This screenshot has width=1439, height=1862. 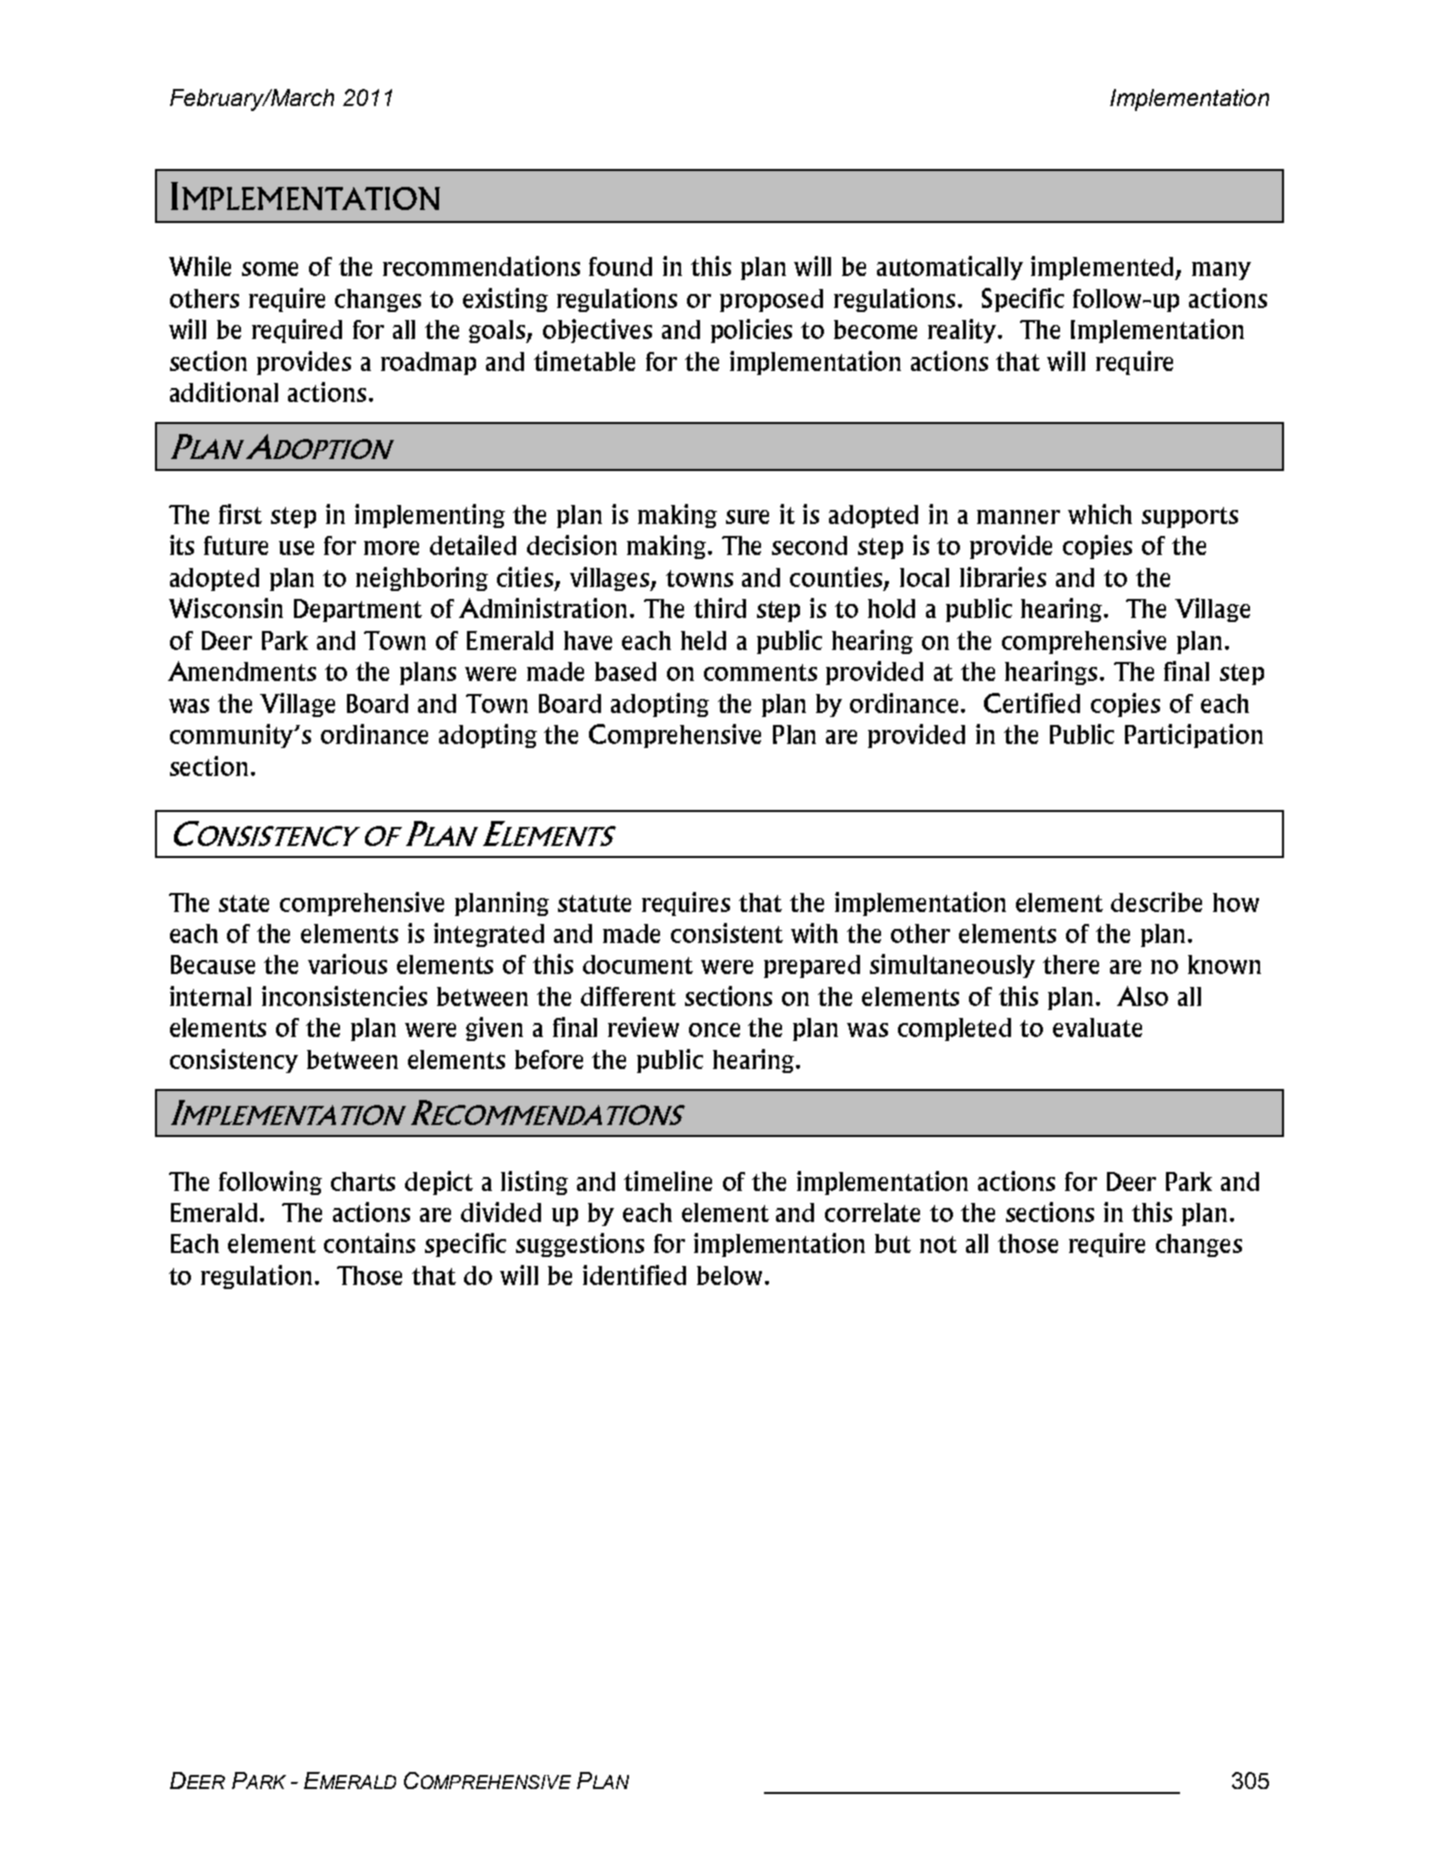 I want to click on some, so click(x=270, y=269).
